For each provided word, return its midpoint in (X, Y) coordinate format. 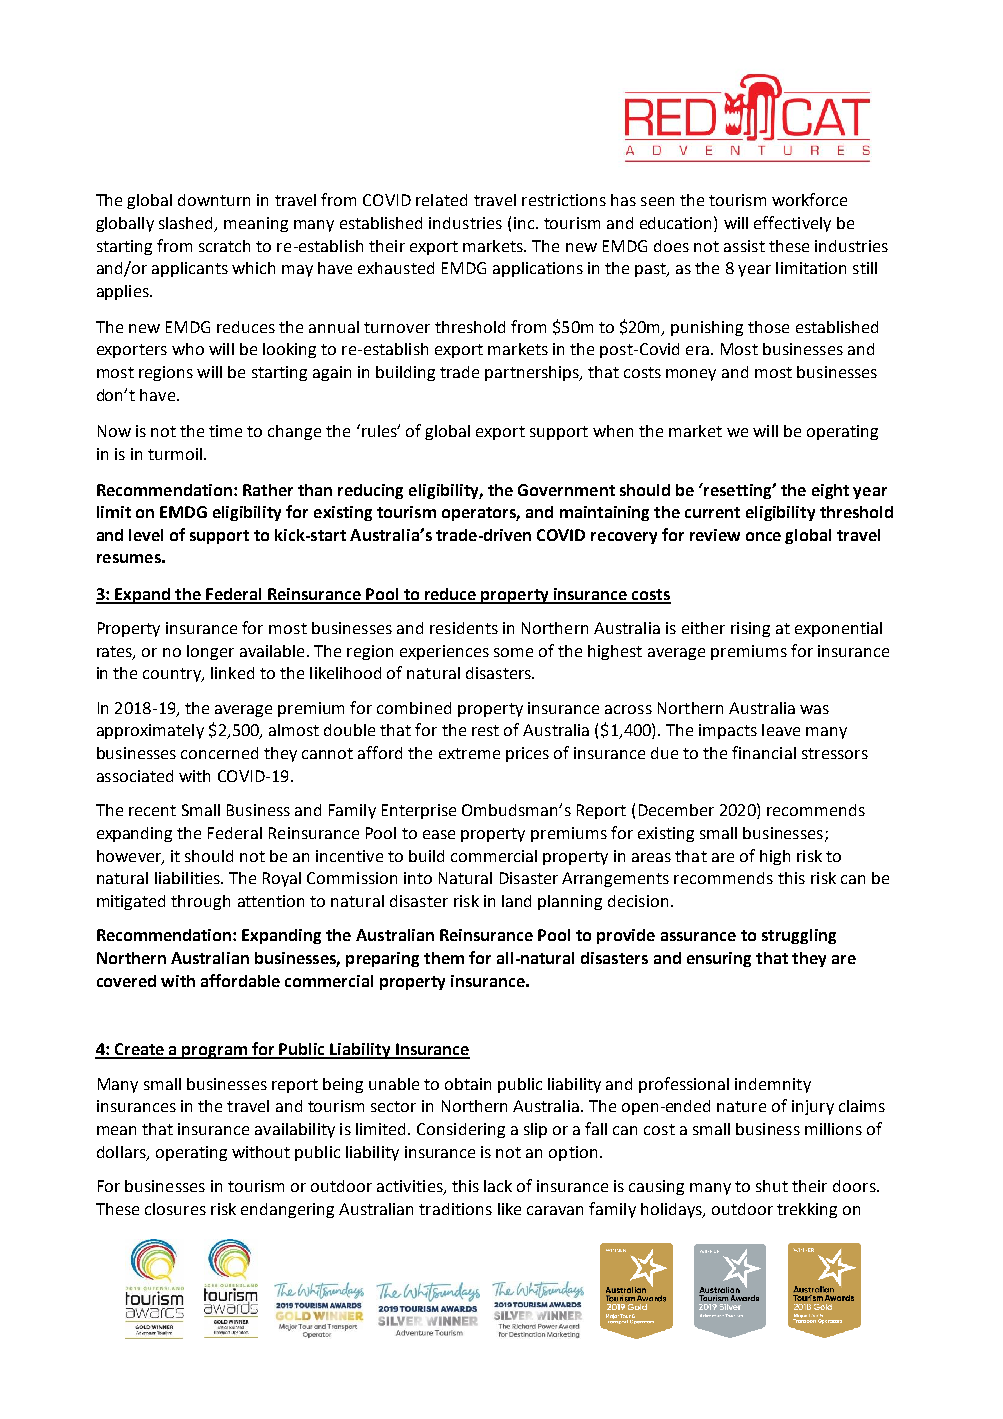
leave (781, 730)
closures (175, 1209)
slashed (187, 224)
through (200, 902)
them (444, 958)
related (441, 200)
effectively (792, 224)
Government (566, 490)
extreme (469, 753)
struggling (799, 936)
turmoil (175, 454)
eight (830, 491)
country (173, 675)
